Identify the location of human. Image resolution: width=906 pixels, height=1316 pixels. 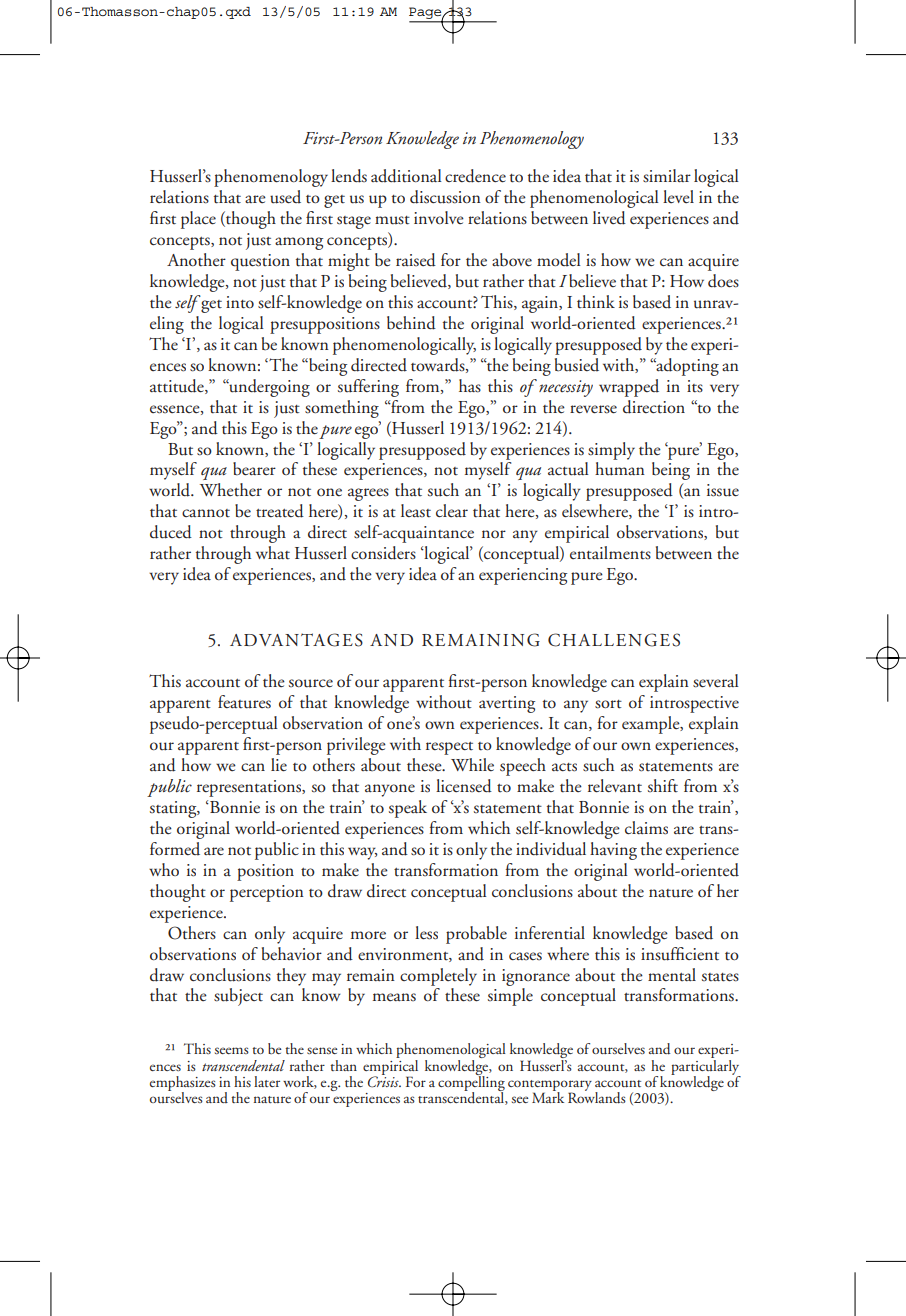
(620, 469).
